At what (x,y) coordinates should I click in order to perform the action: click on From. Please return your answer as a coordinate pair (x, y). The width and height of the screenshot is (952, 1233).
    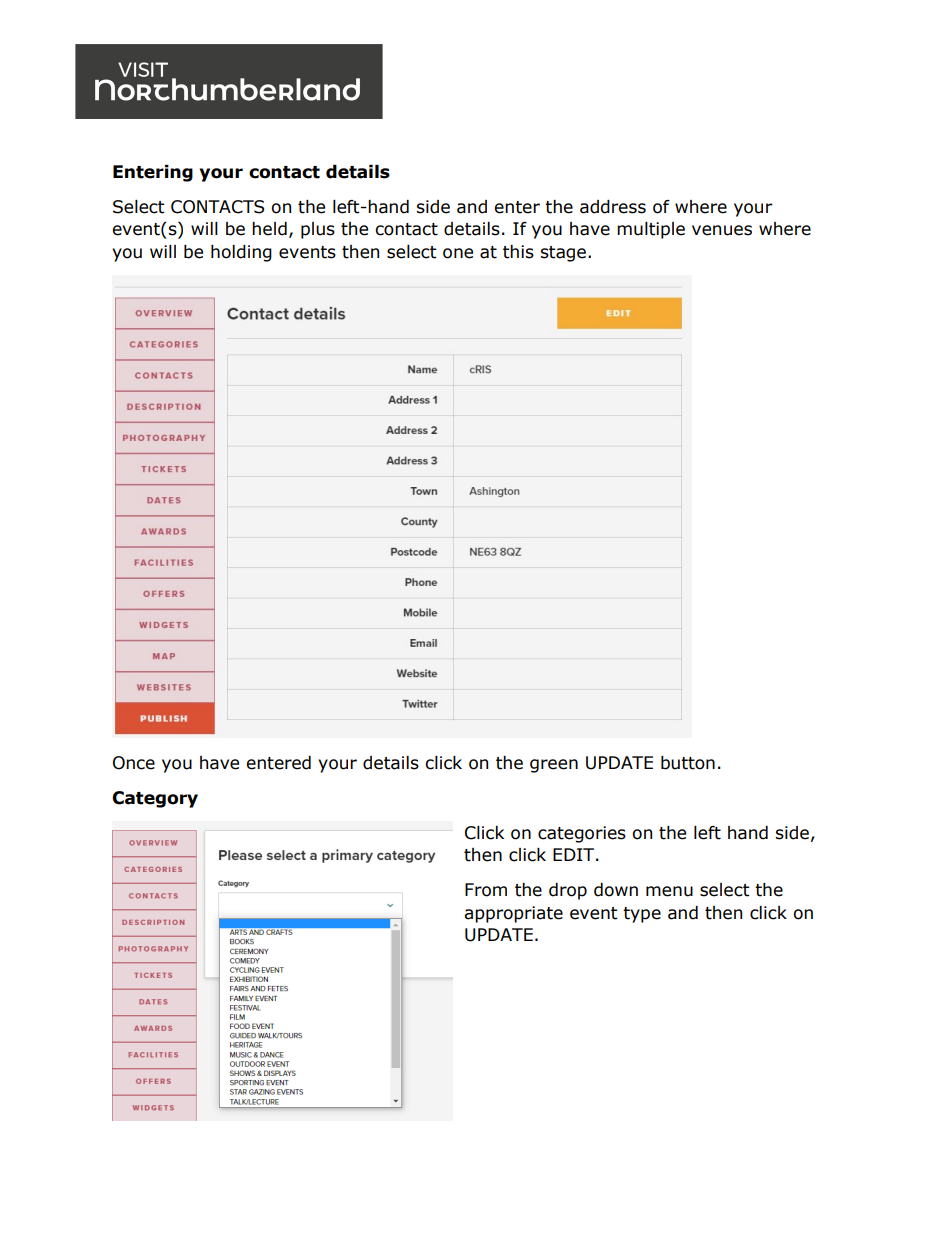
    Looking at the image, I should click on (486, 890).
